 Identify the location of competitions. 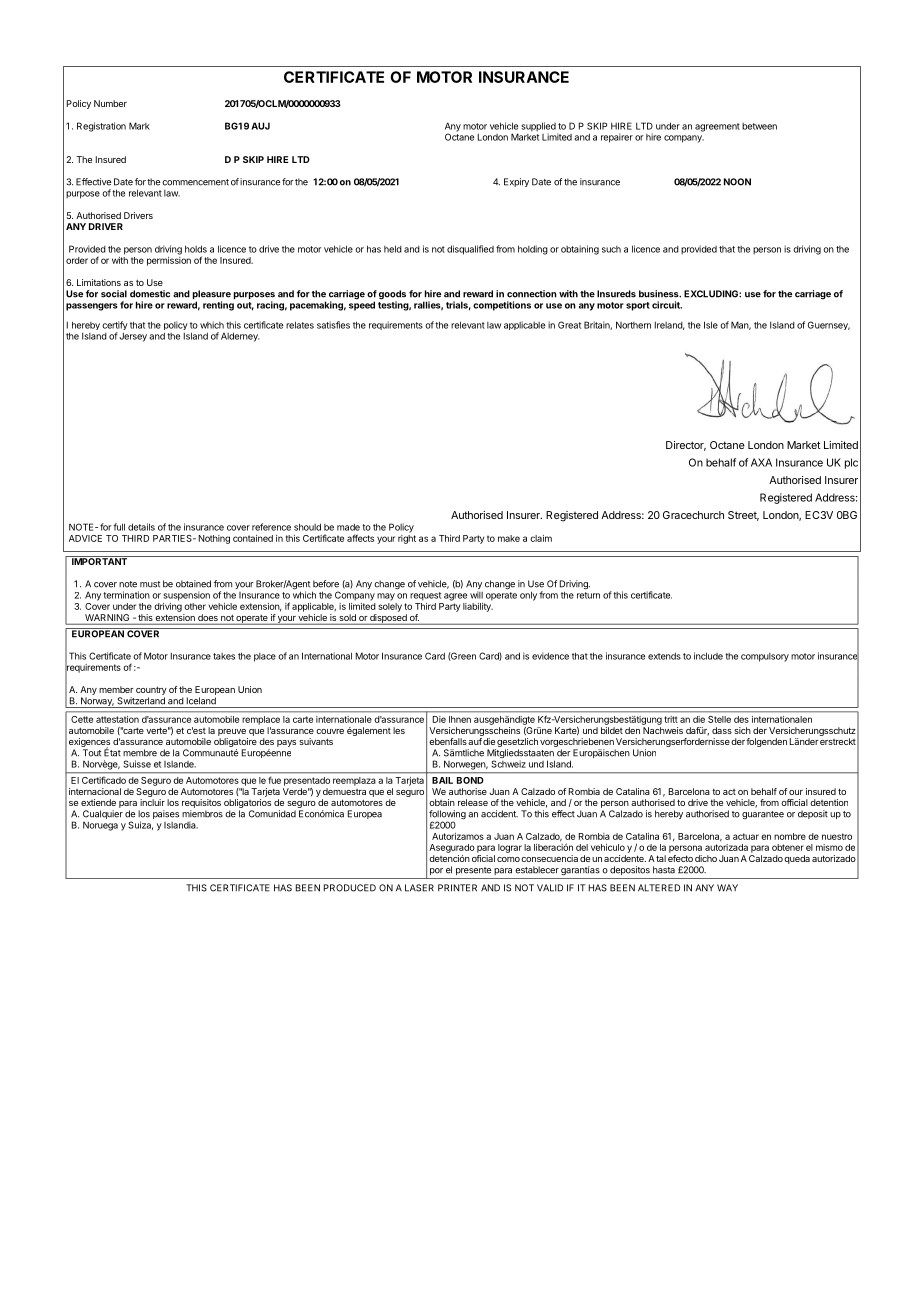
(502, 306).
